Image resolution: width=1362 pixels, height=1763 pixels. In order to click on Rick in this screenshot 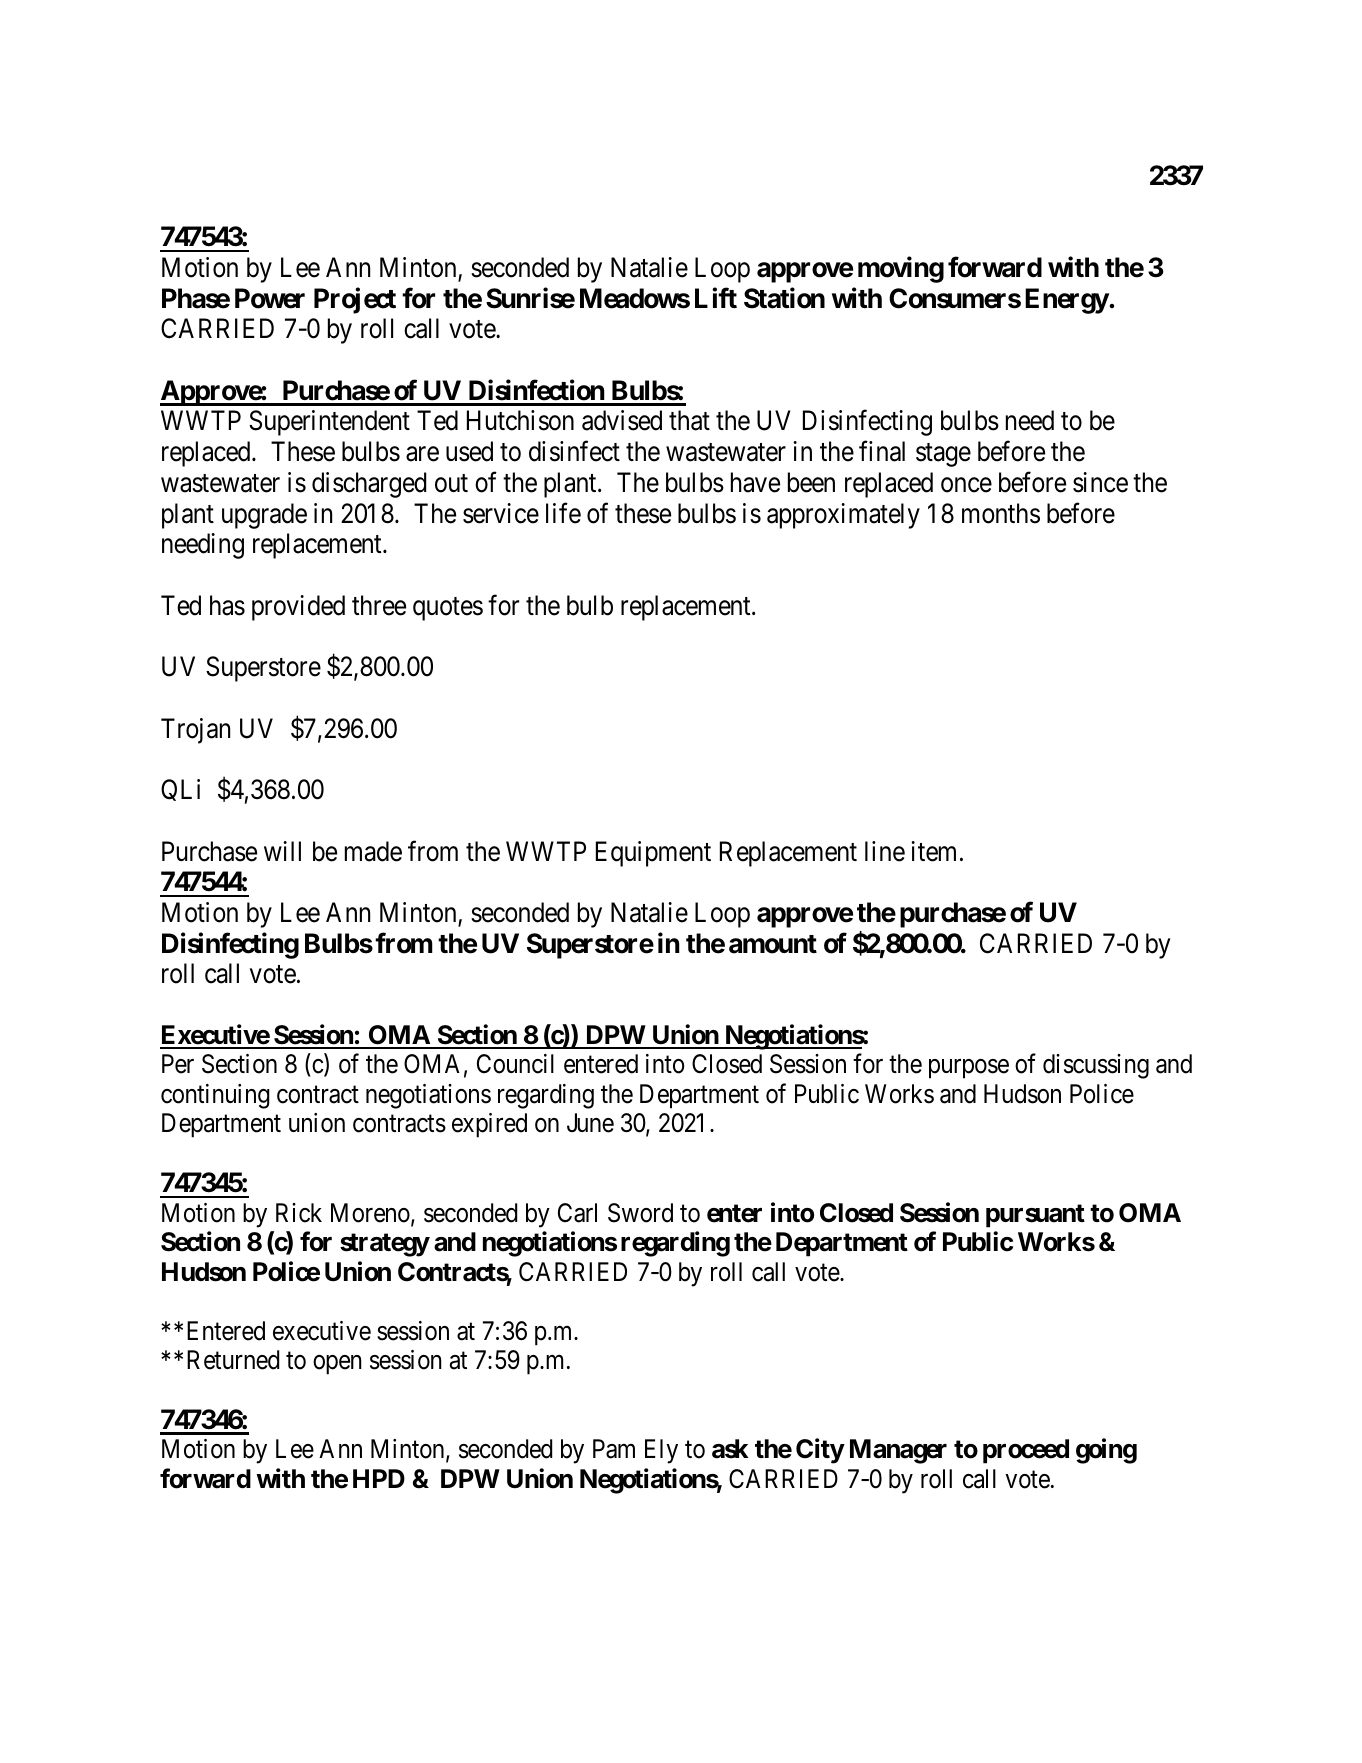, I will do `click(299, 1213)`.
